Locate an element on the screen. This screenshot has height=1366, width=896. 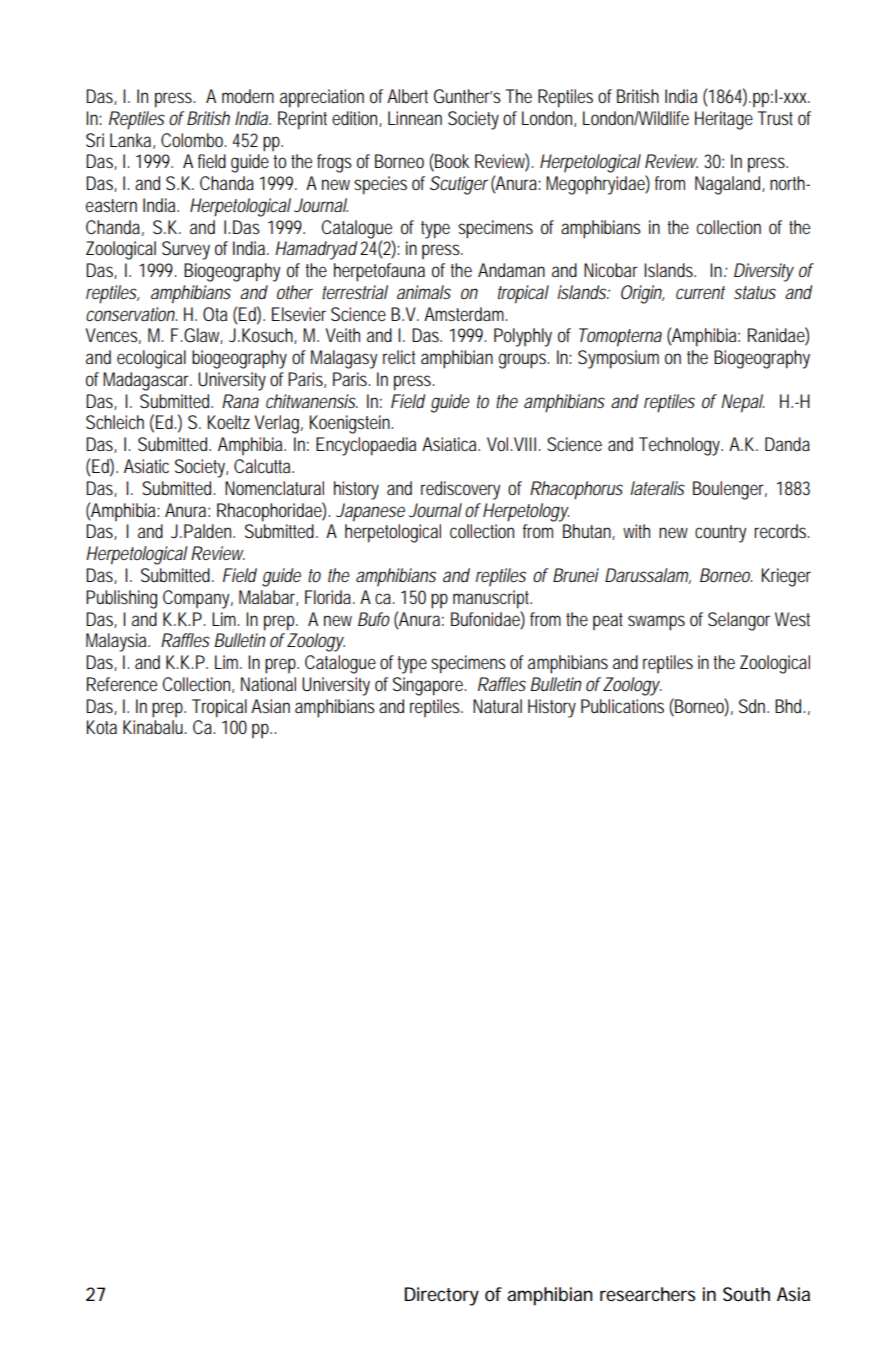
Singapore is located at coordinates (429, 686).
